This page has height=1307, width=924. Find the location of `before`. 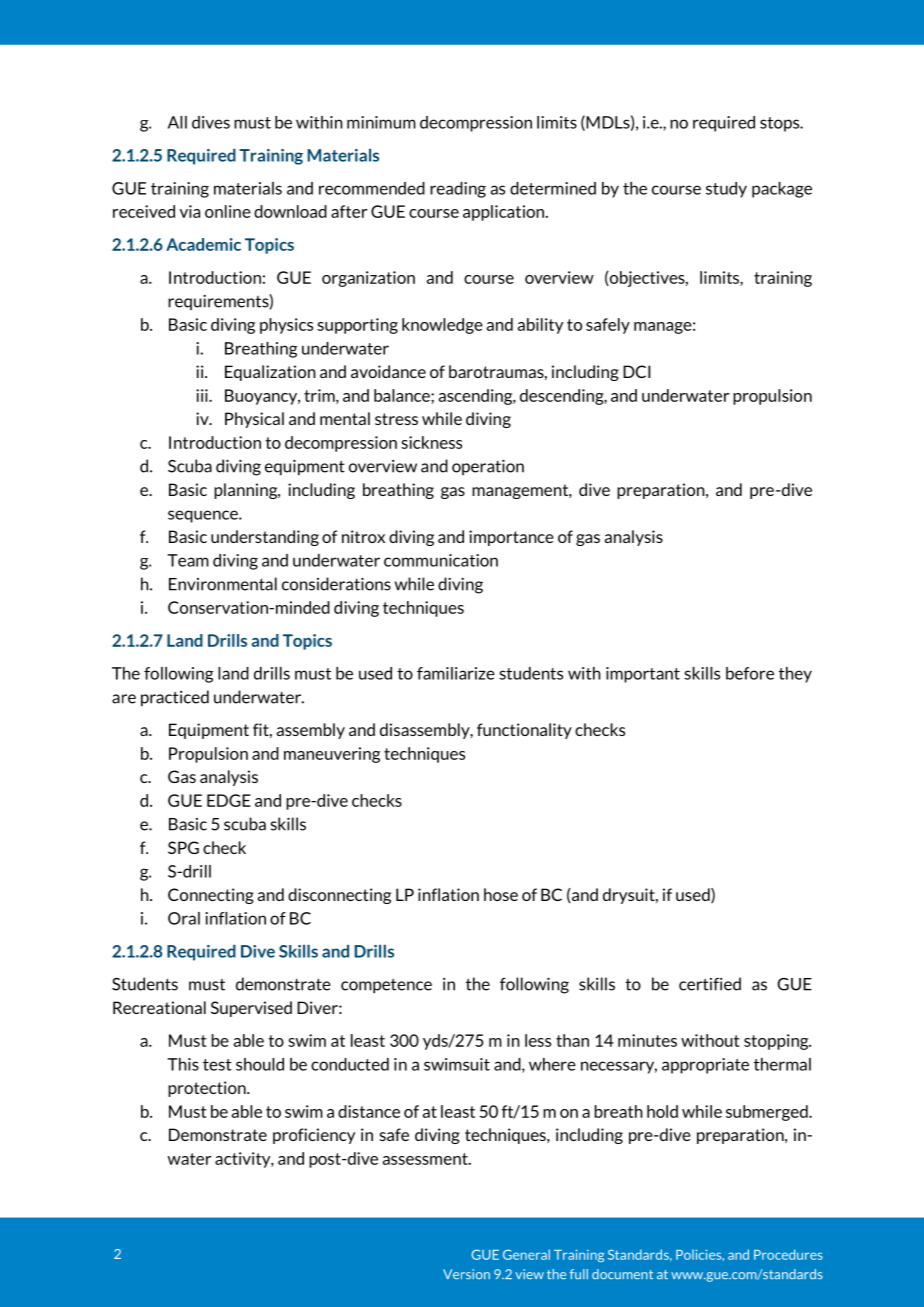

before is located at coordinates (750, 673).
